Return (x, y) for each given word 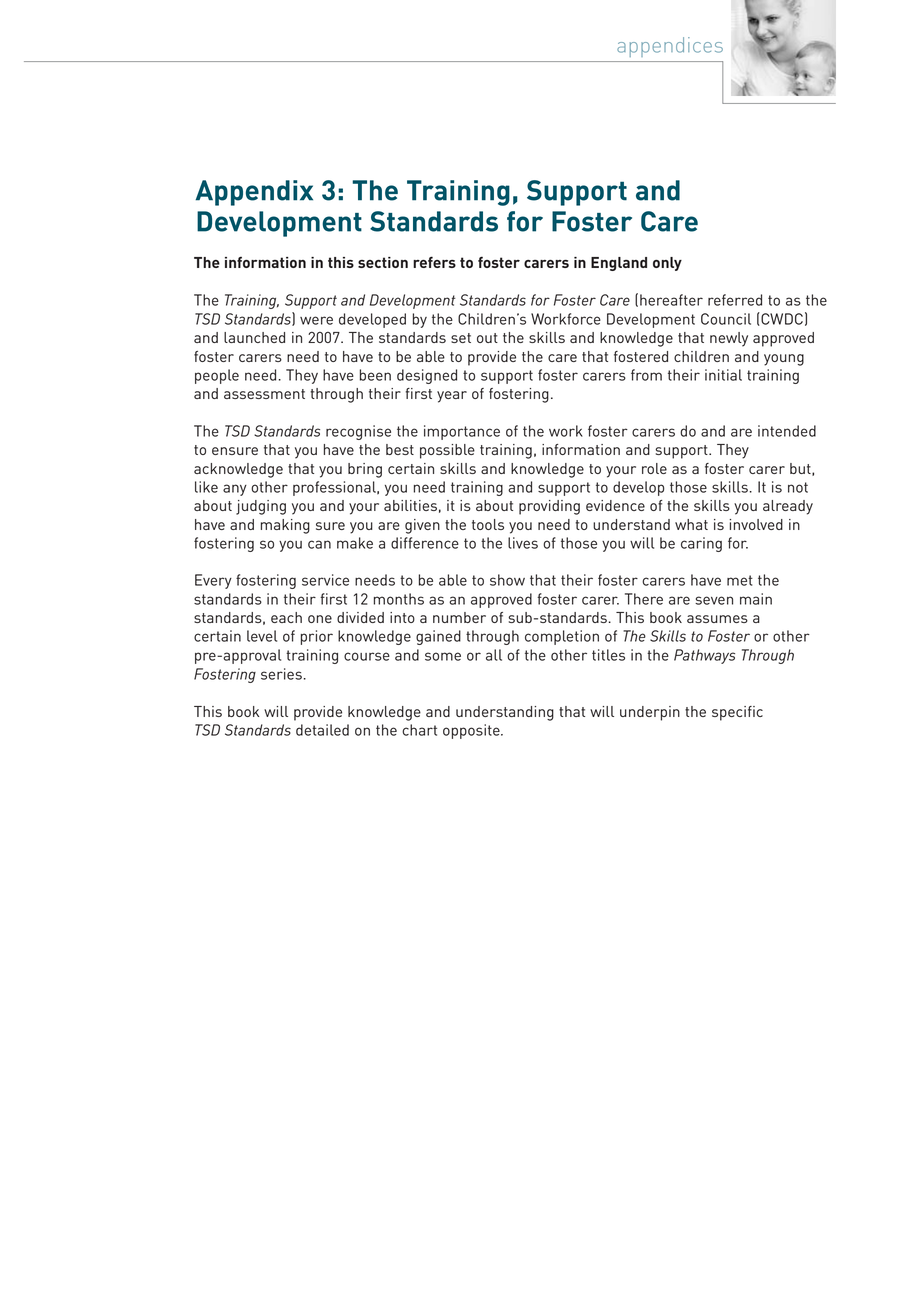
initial (723, 375)
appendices (670, 47)
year (452, 397)
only (667, 264)
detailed (322, 730)
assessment (264, 394)
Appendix (254, 193)
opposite (472, 731)
